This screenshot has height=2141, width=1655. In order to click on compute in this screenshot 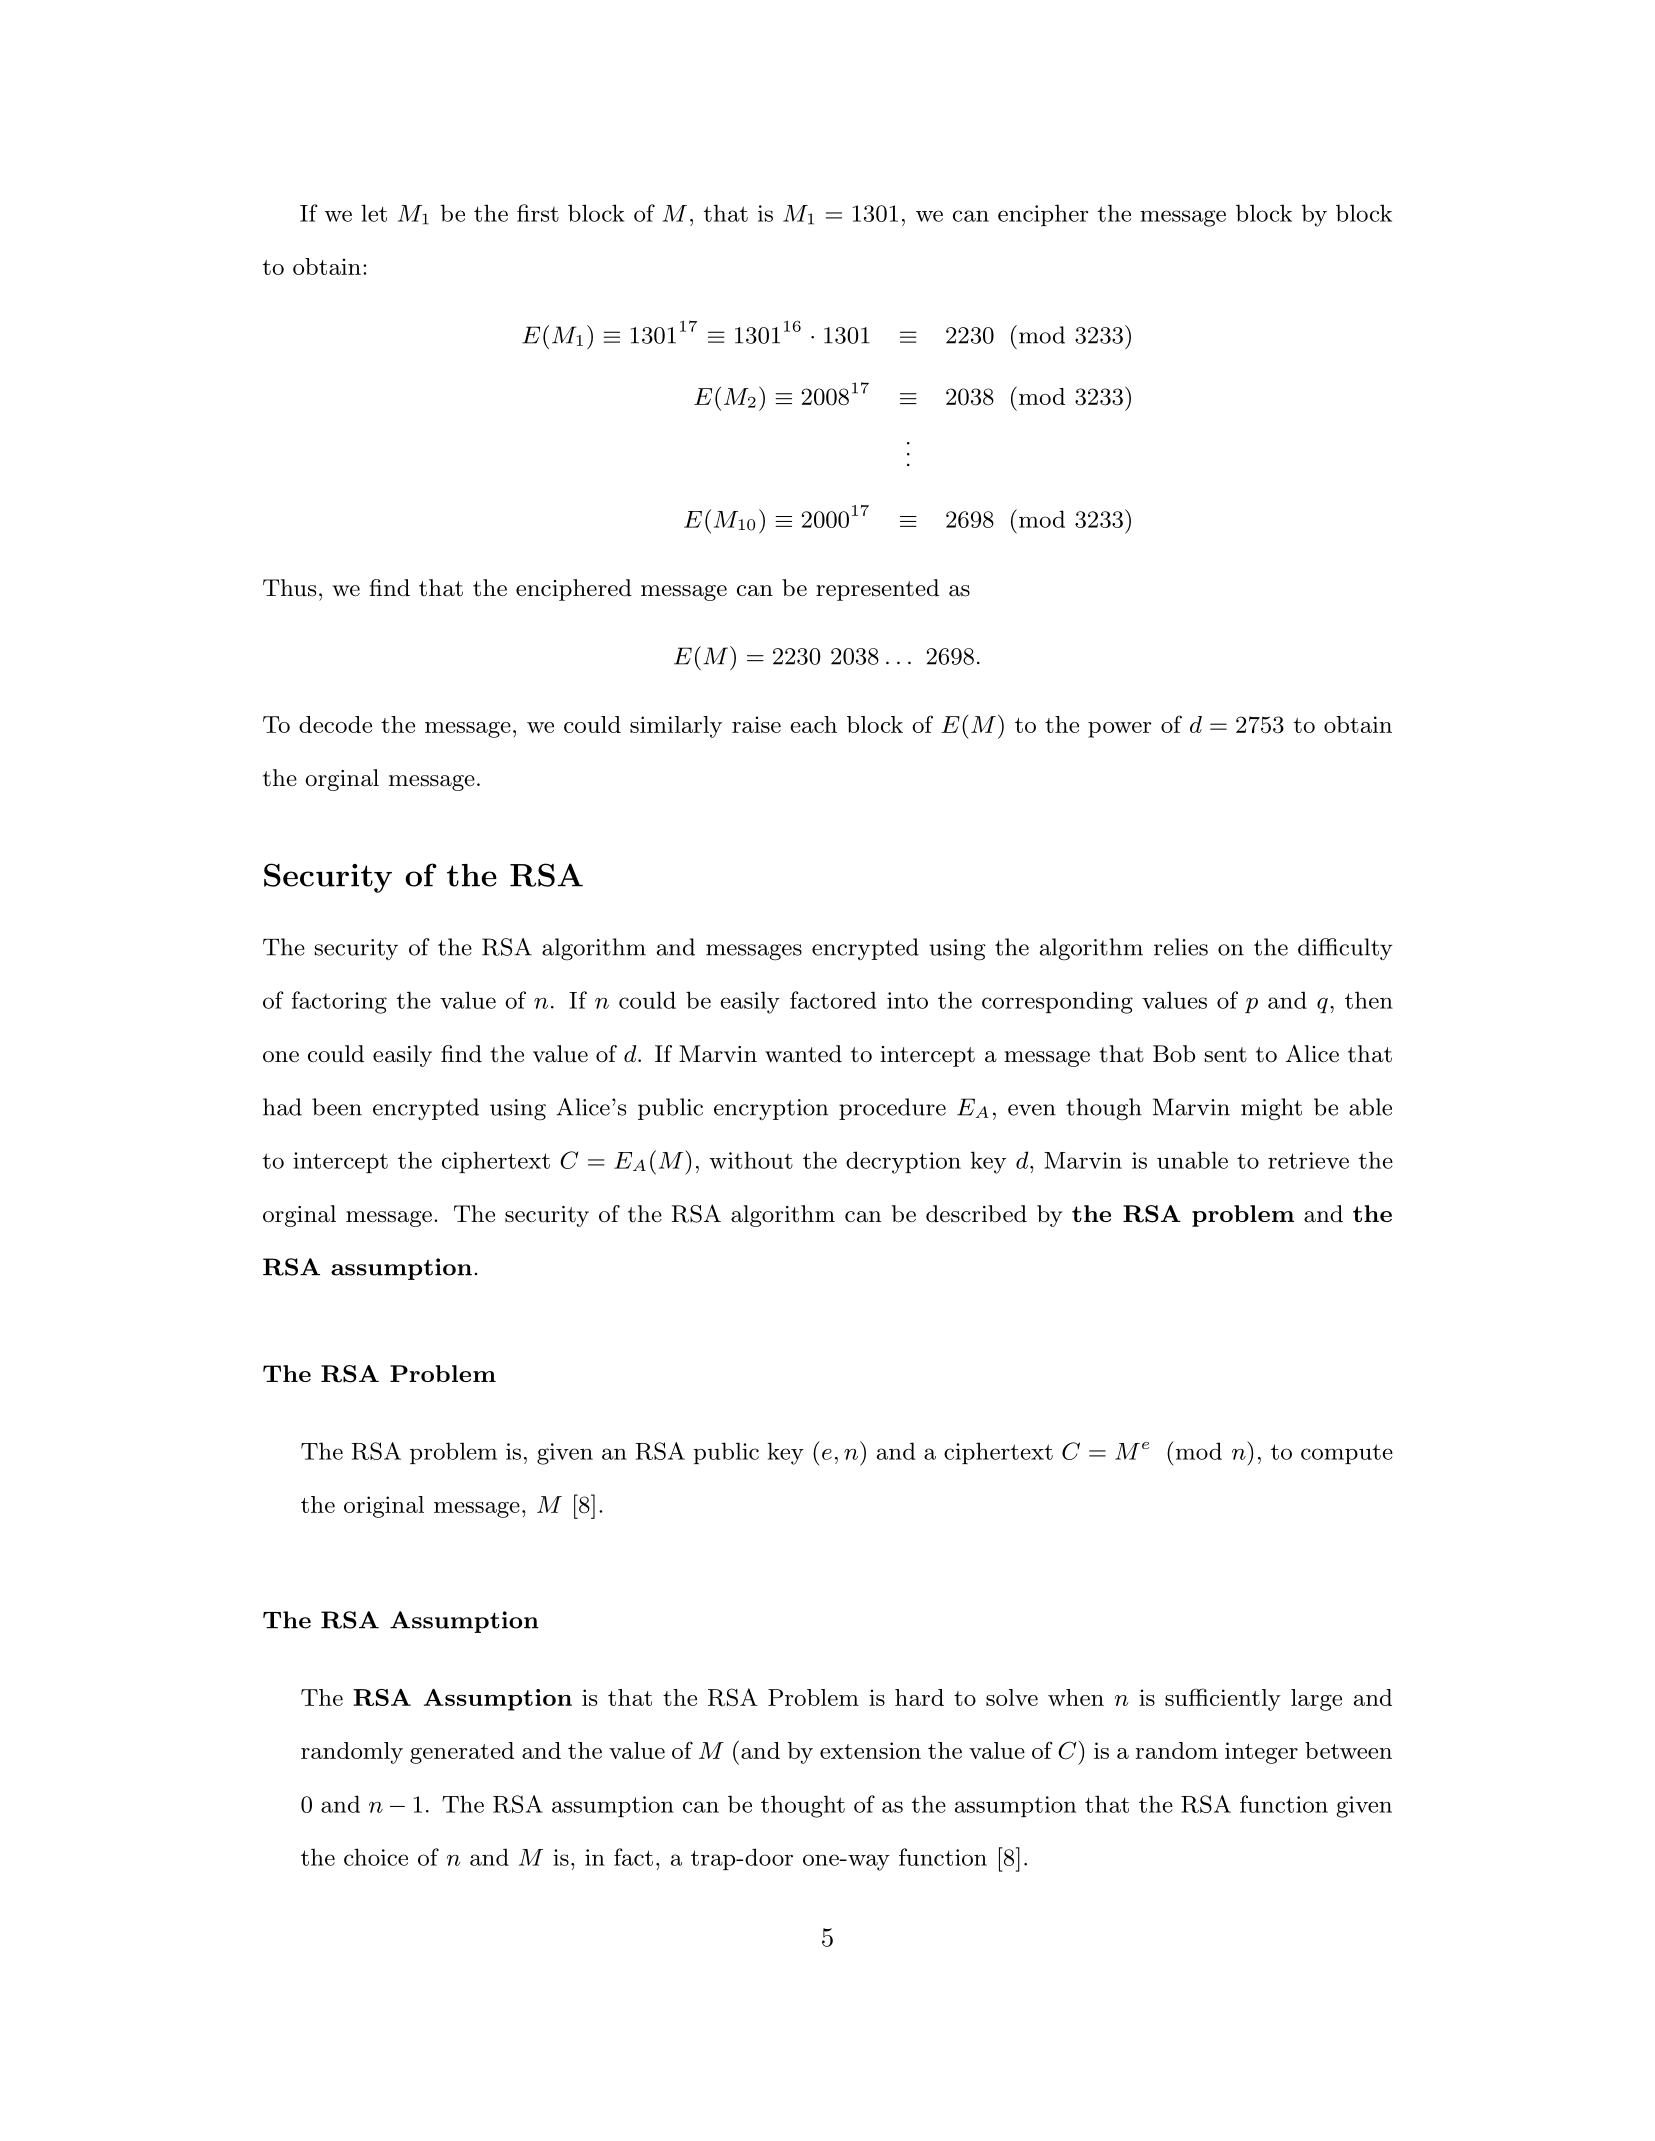, I will do `click(1347, 1454)`.
